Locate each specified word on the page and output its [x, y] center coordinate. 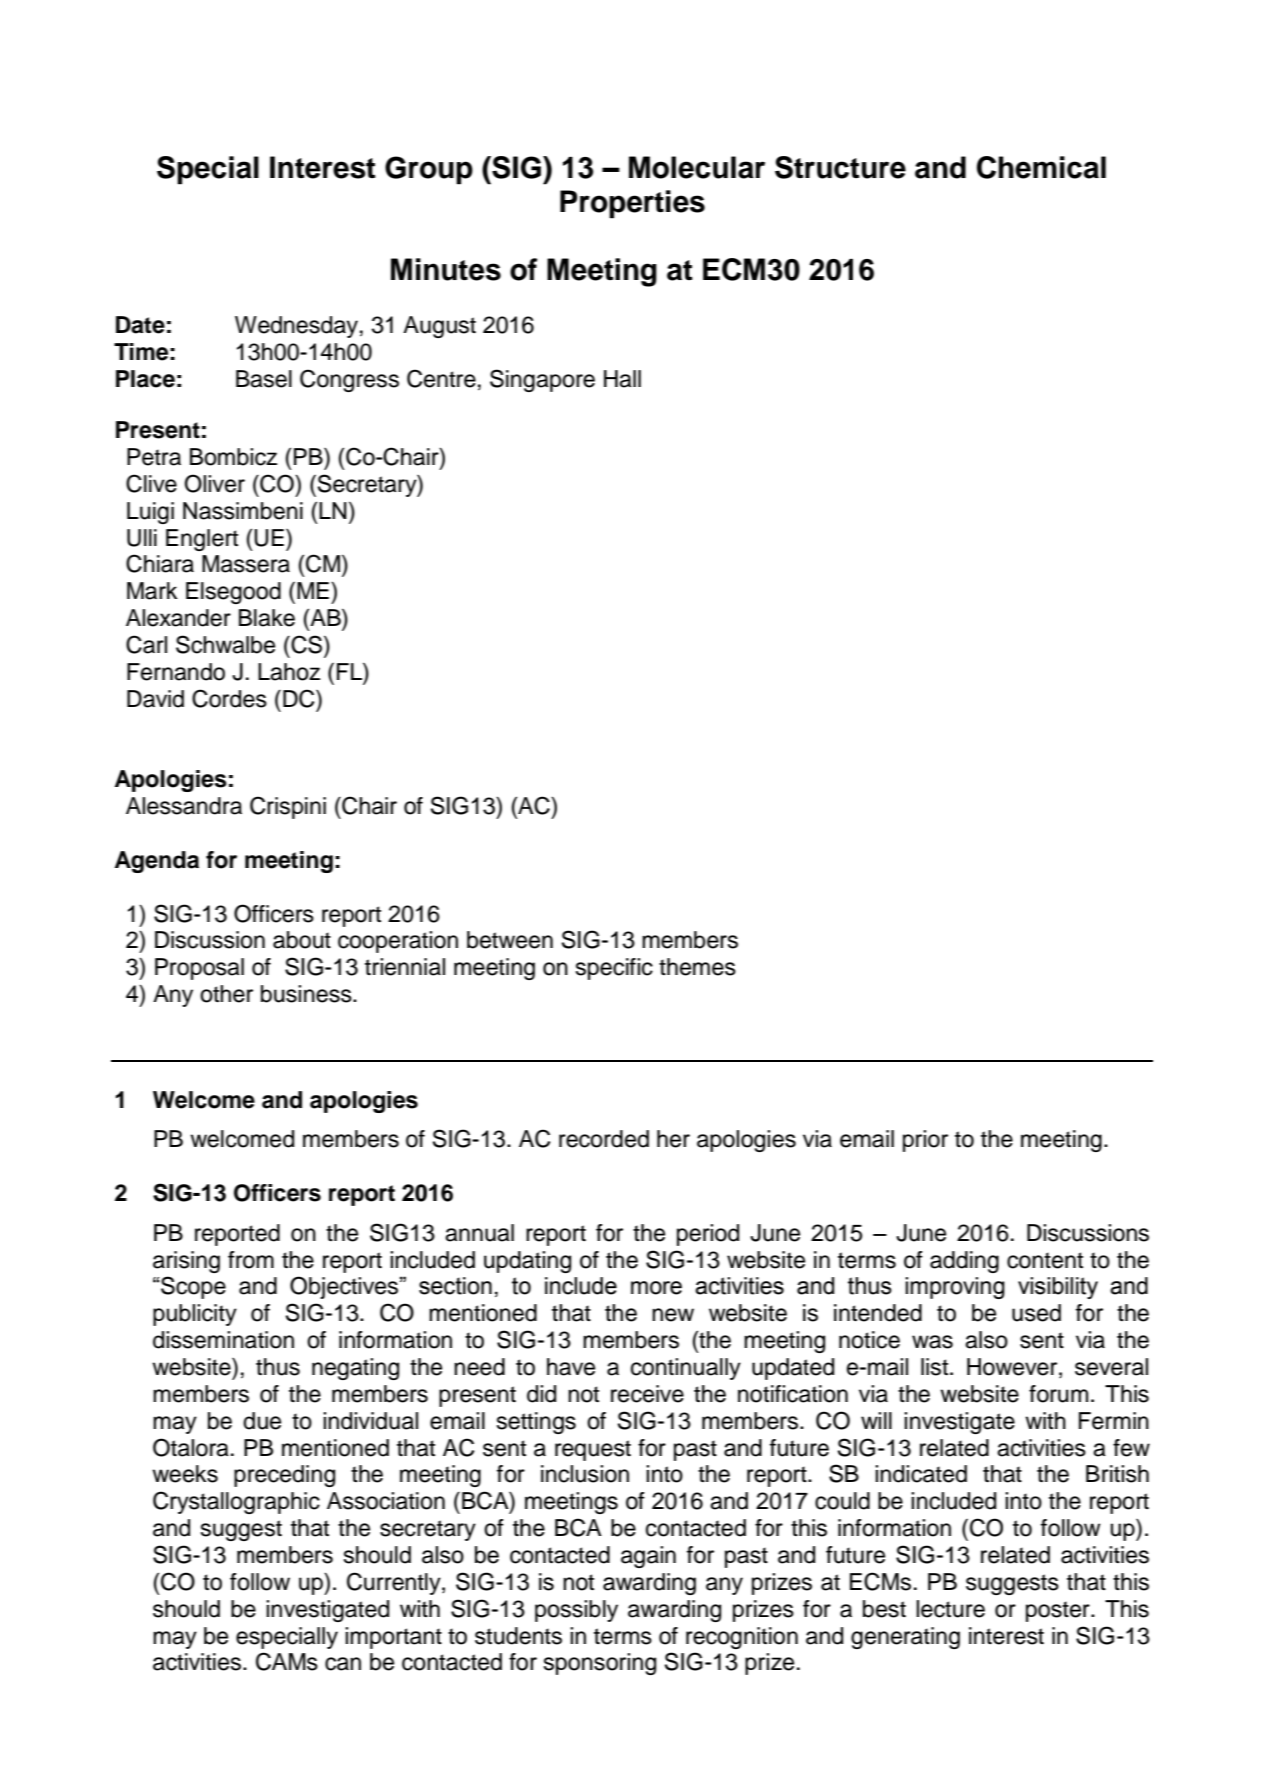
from [251, 1260]
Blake [267, 618]
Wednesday [296, 327]
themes [697, 967]
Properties [632, 204]
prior [925, 1141]
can [343, 1664]
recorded [604, 1139]
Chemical [1041, 167]
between [510, 940]
